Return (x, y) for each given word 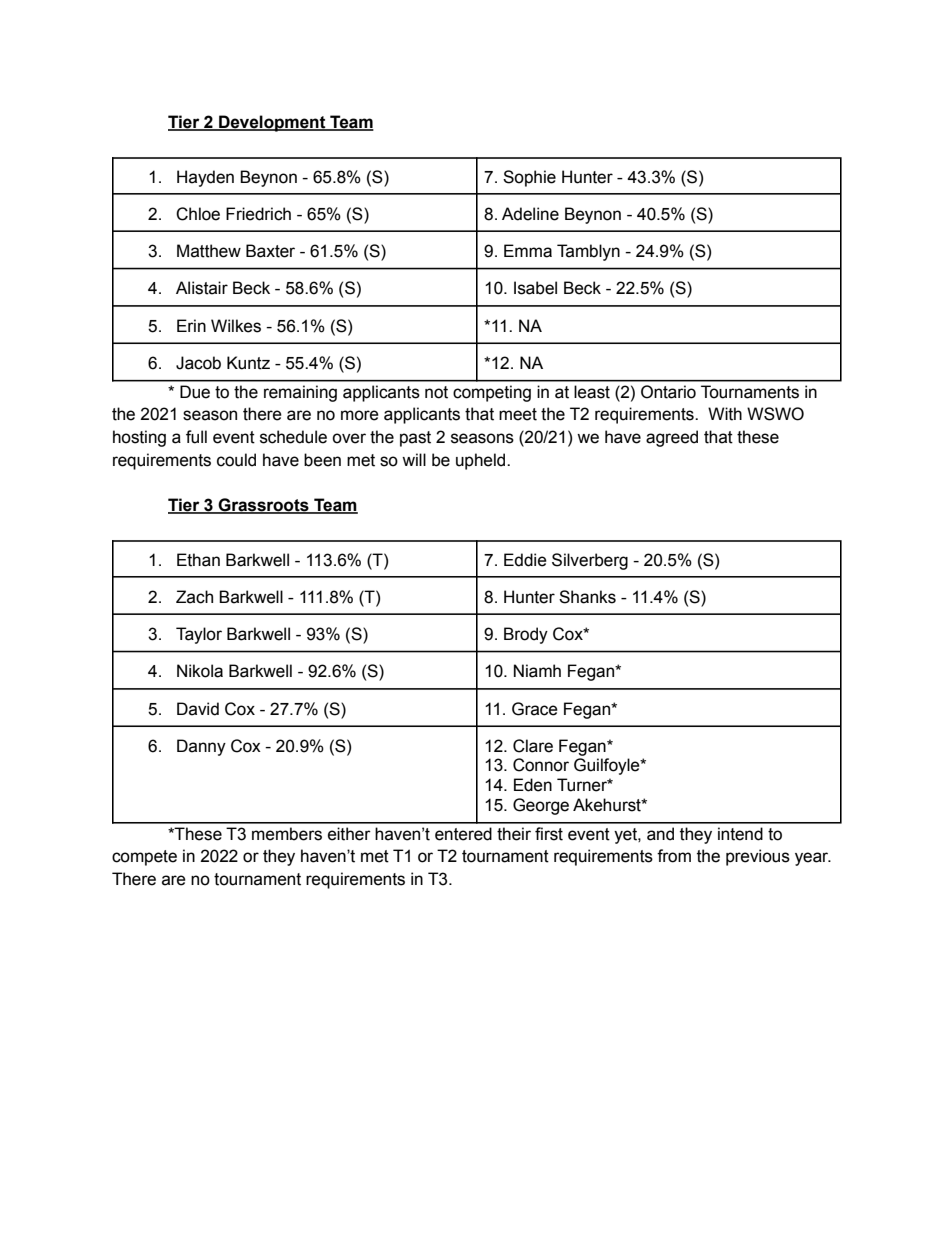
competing (492, 393)
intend (740, 834)
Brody (526, 635)
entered (463, 834)
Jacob (198, 363)
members (287, 834)
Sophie (529, 178)
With (725, 414)
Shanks (587, 597)
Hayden (205, 178)
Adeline (530, 214)
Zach (194, 597)
